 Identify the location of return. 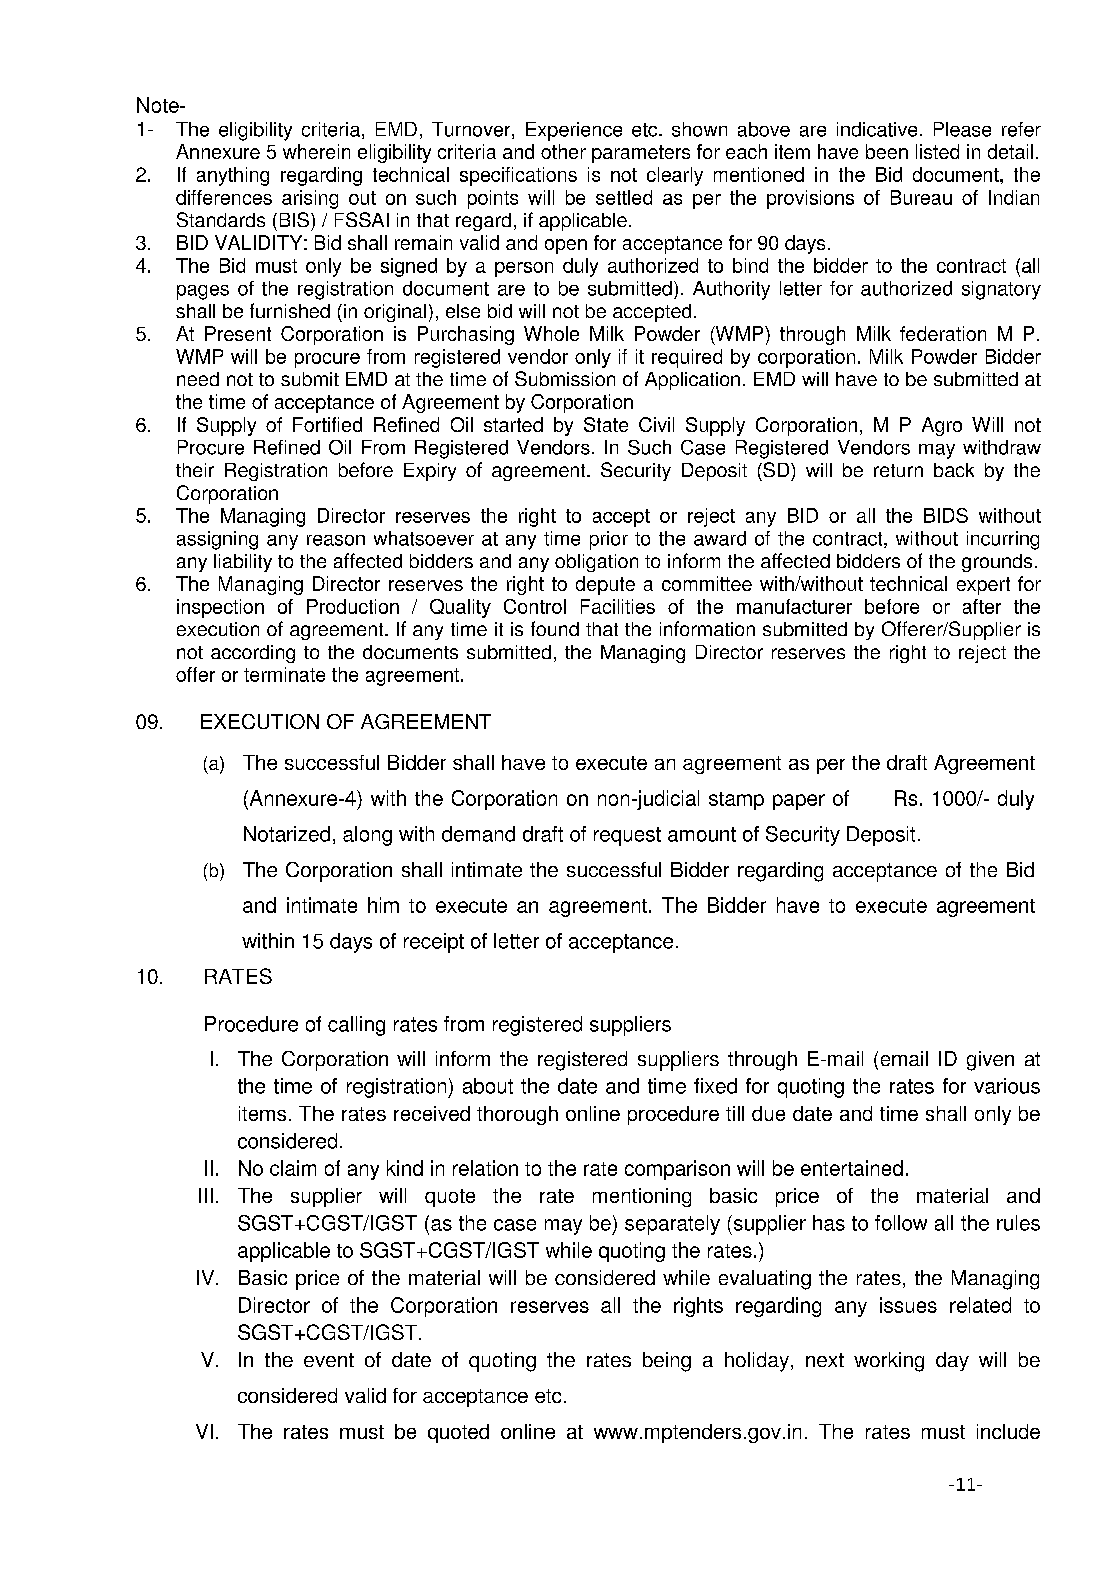
(898, 470).
